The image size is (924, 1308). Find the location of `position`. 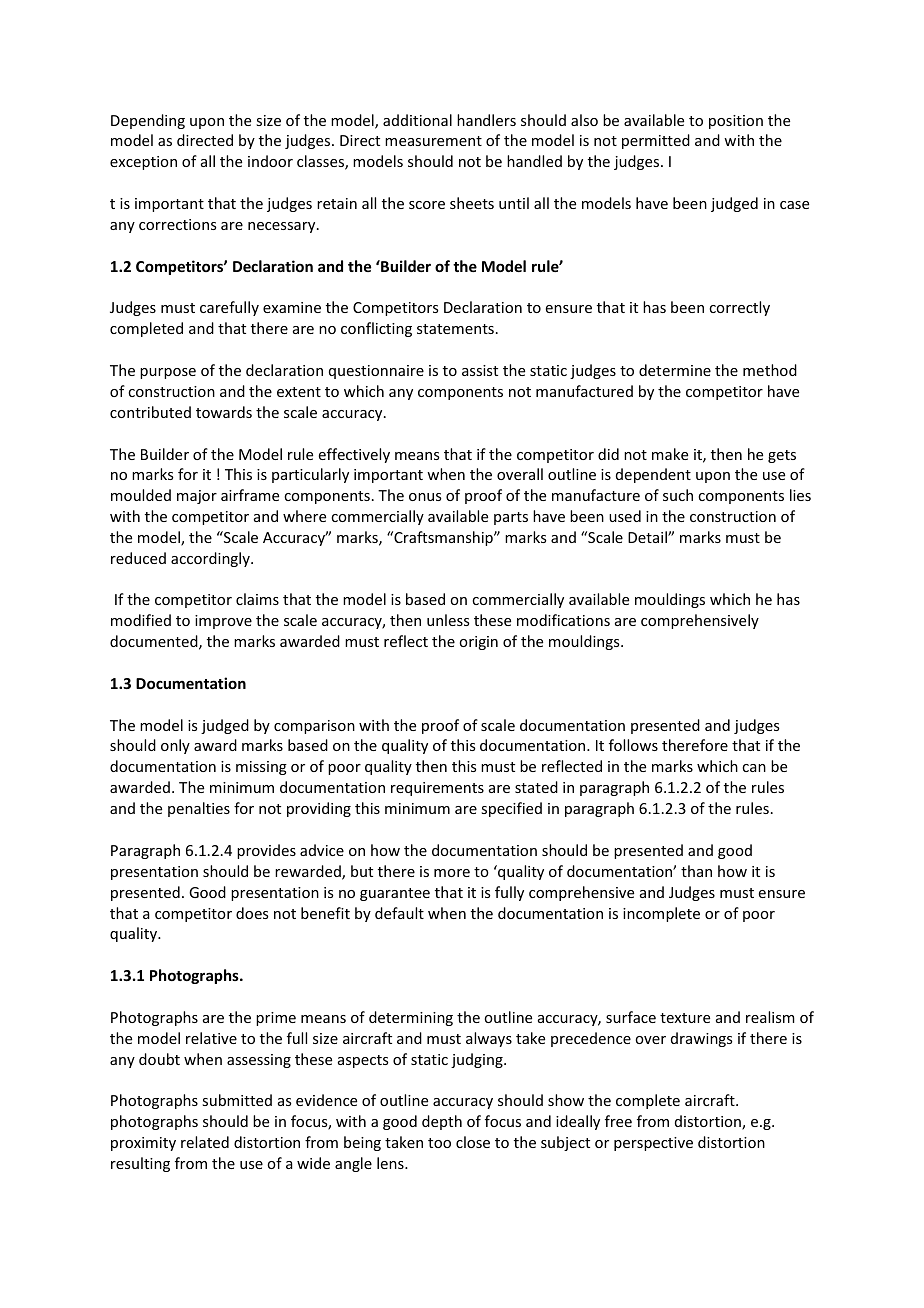

position is located at coordinates (736, 122).
